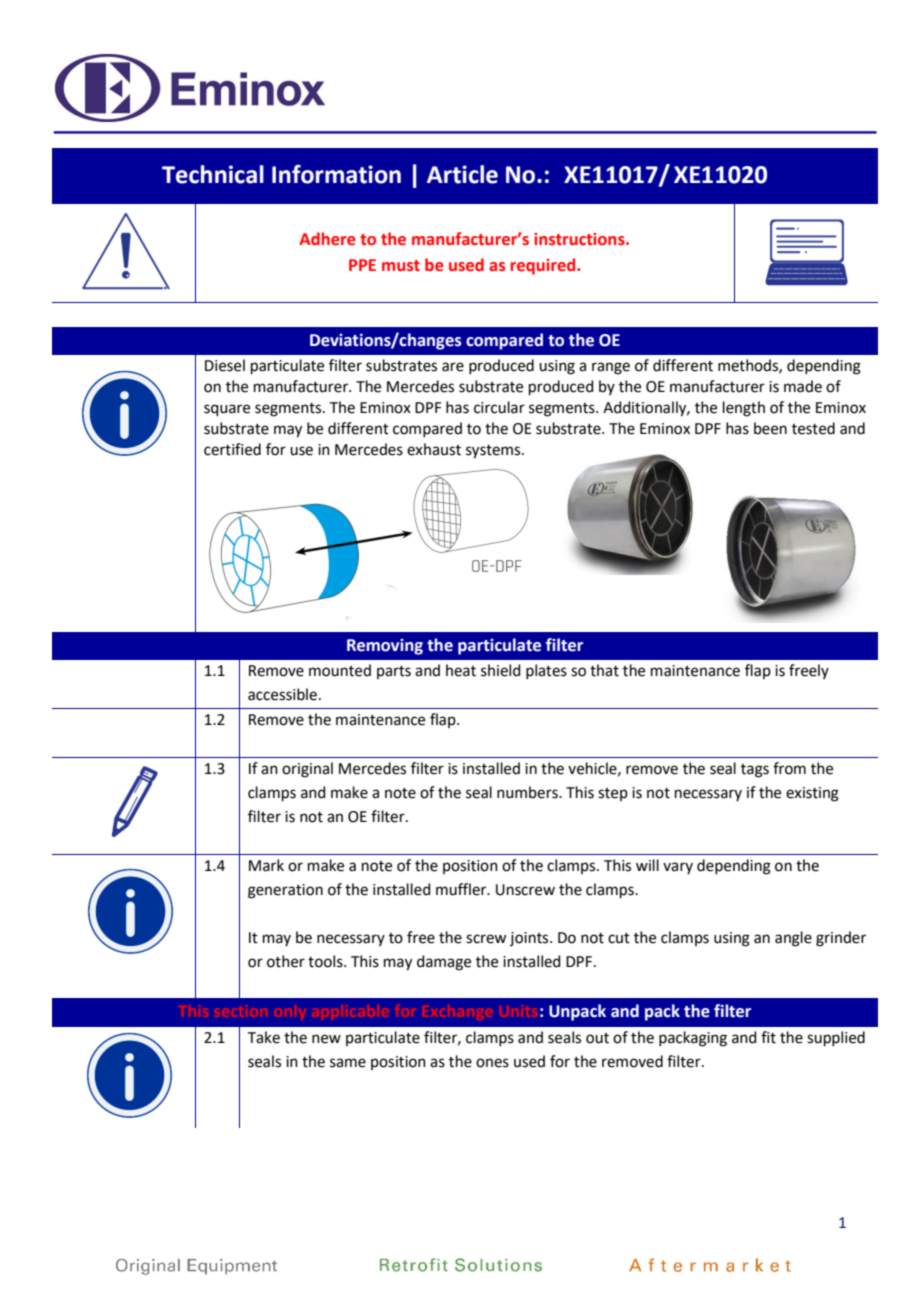 Image resolution: width=924 pixels, height=1308 pixels. What do you see at coordinates (544, 266) in the screenshot?
I see `required` at bounding box center [544, 266].
